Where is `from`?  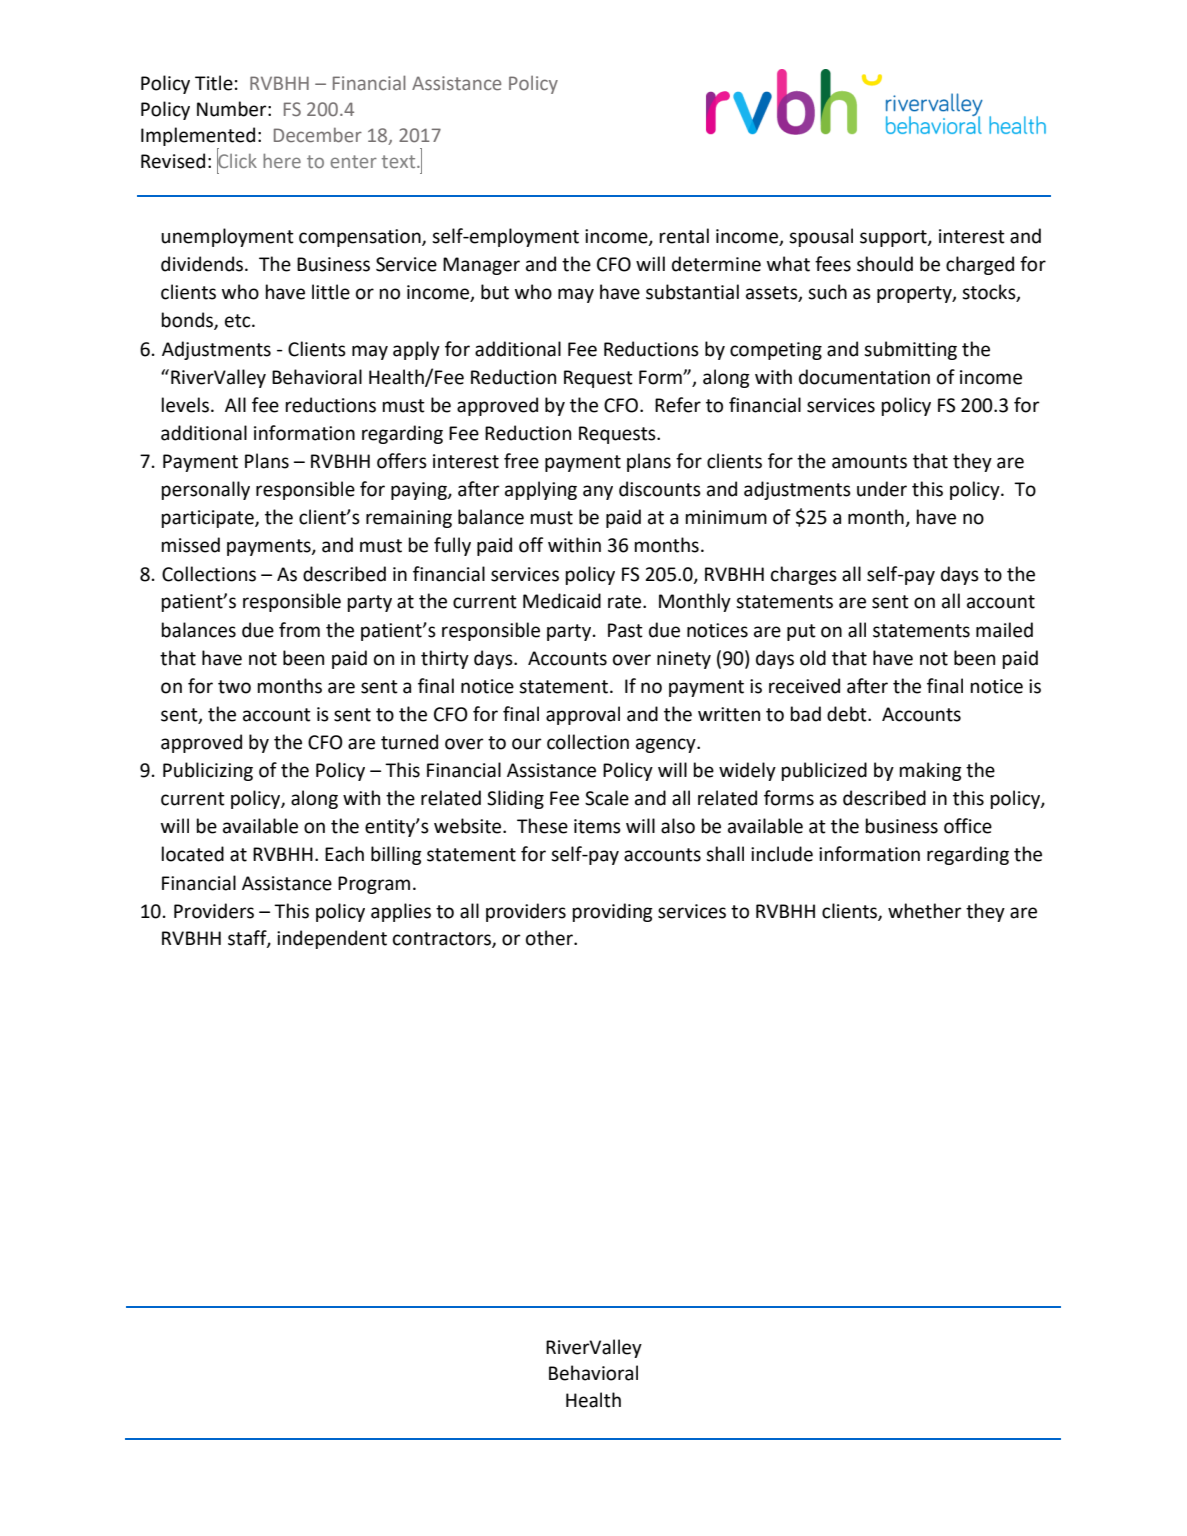
from is located at coordinates (299, 630).
